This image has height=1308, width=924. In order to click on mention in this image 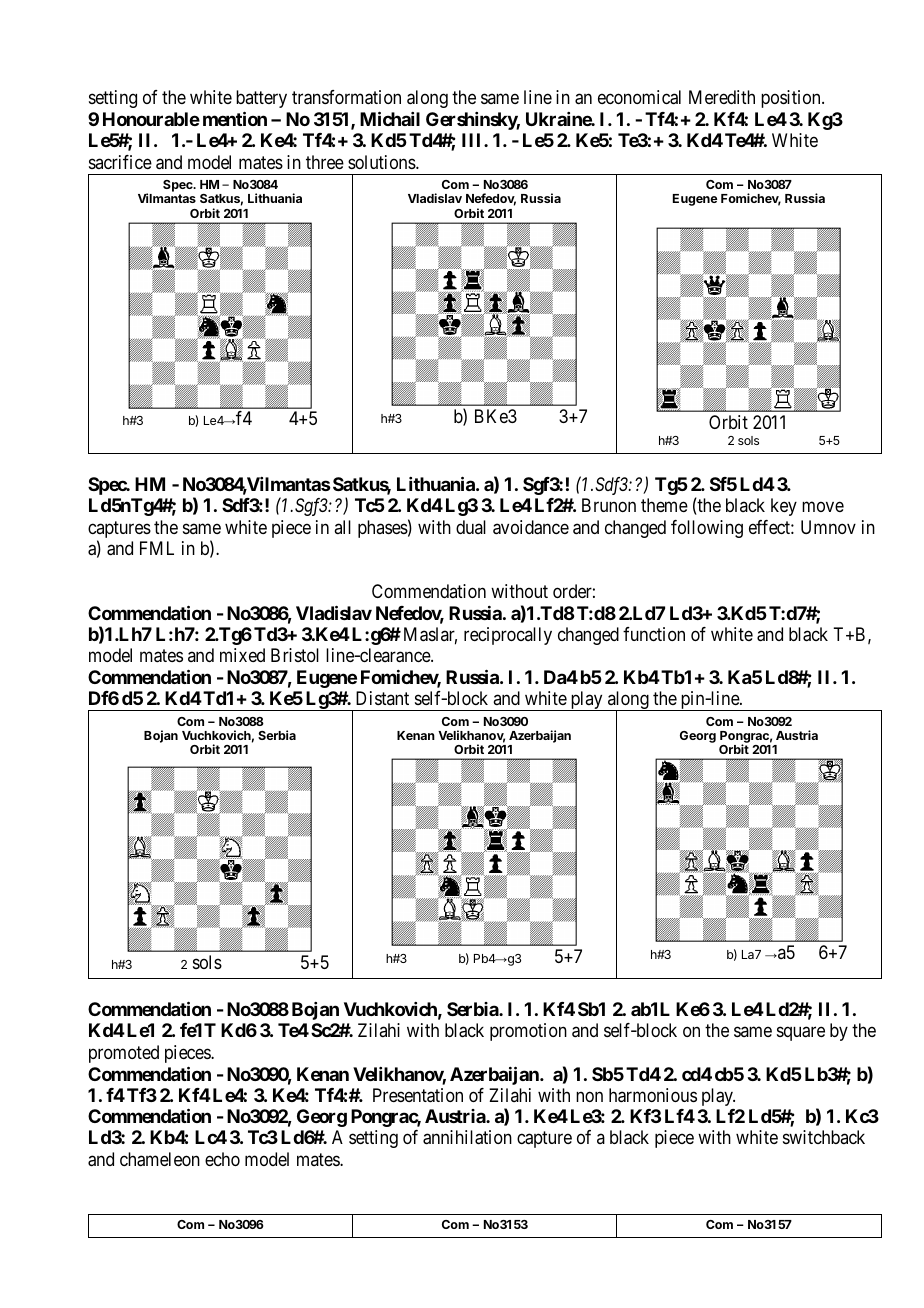, I will do `click(235, 118)`.
